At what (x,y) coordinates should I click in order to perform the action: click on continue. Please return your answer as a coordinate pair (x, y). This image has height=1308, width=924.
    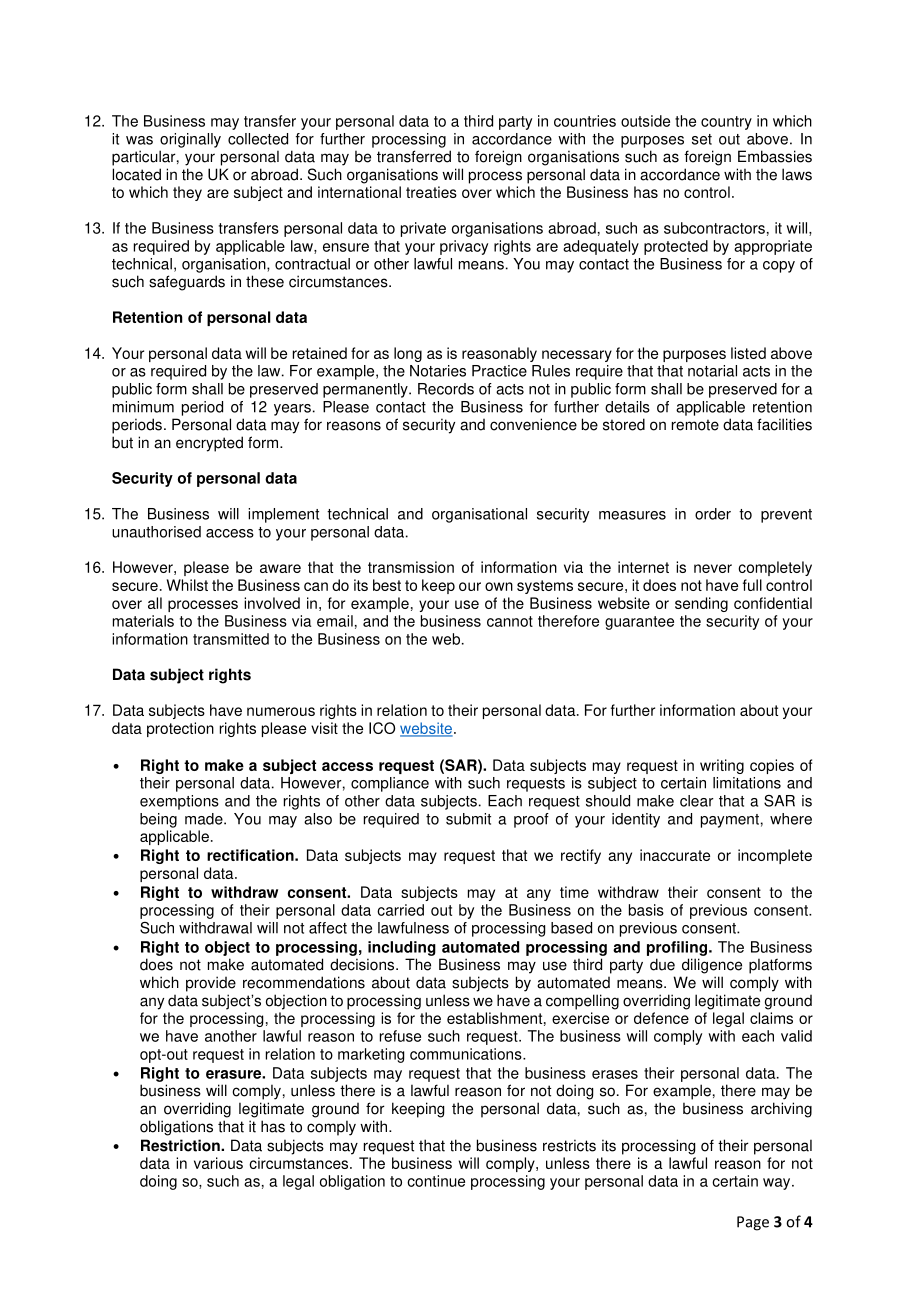
    Looking at the image, I should click on (436, 1181).
